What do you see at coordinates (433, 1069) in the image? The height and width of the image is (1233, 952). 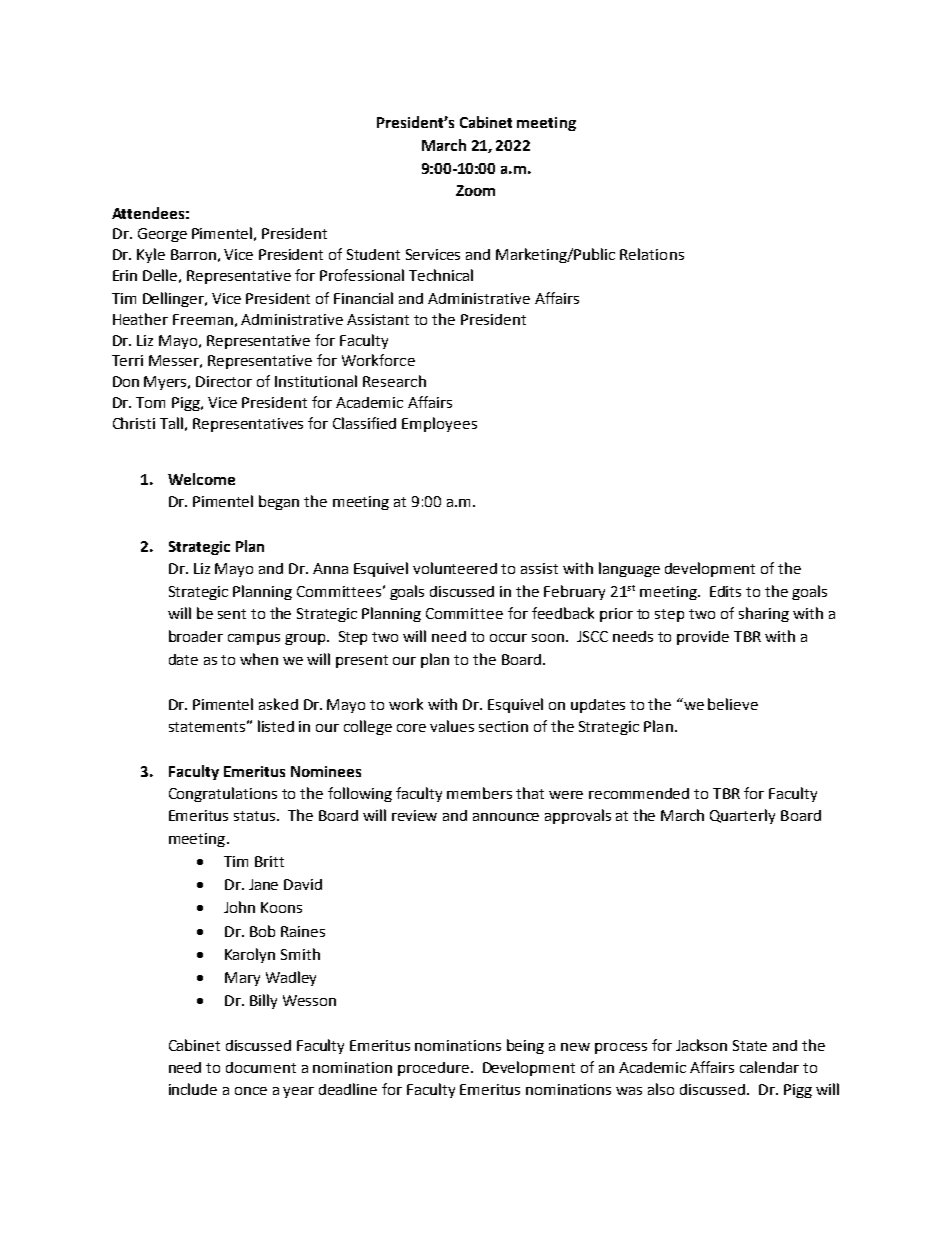 I see `procedure` at bounding box center [433, 1069].
